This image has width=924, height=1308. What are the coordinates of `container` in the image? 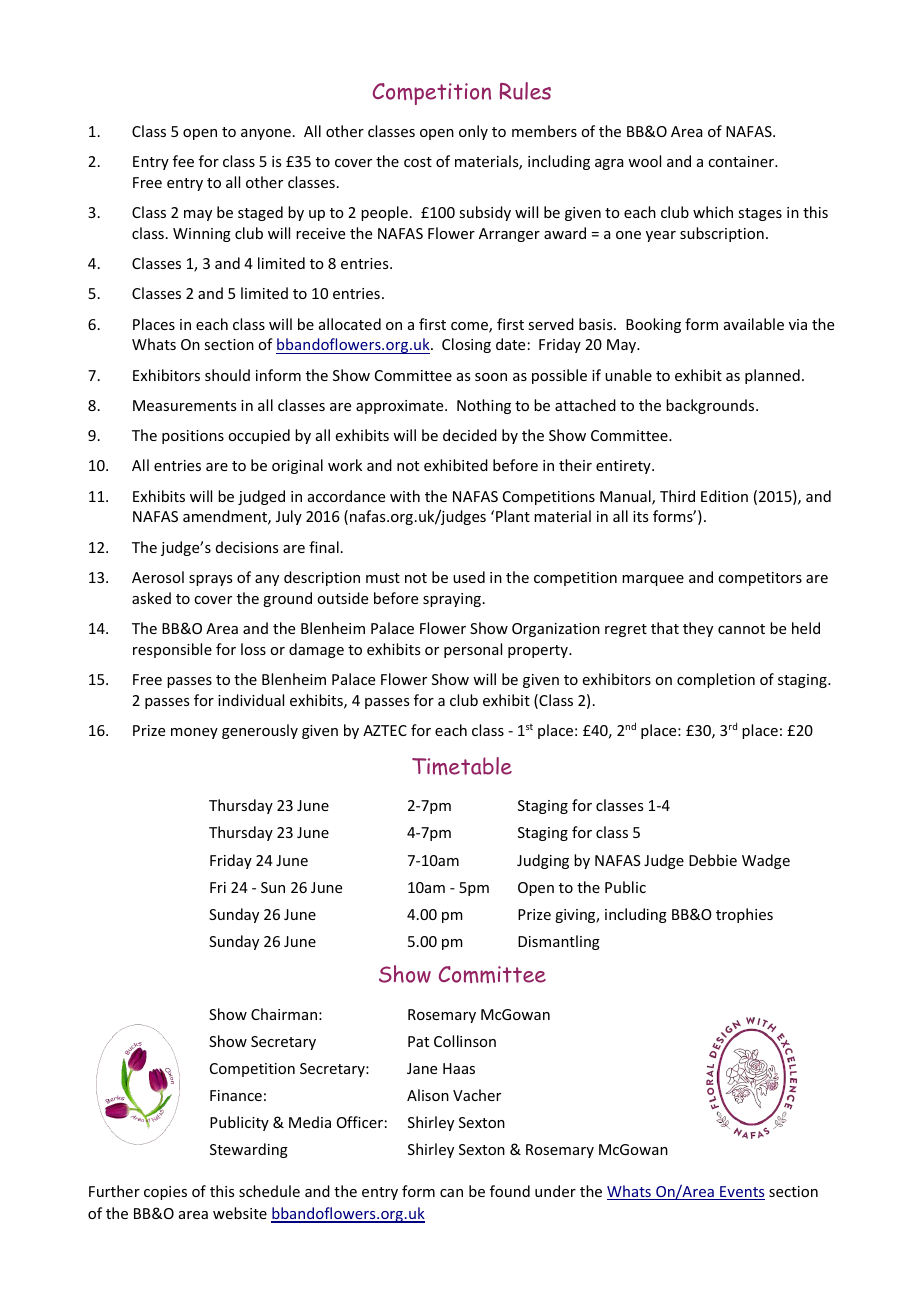 It's located at (742, 161).
